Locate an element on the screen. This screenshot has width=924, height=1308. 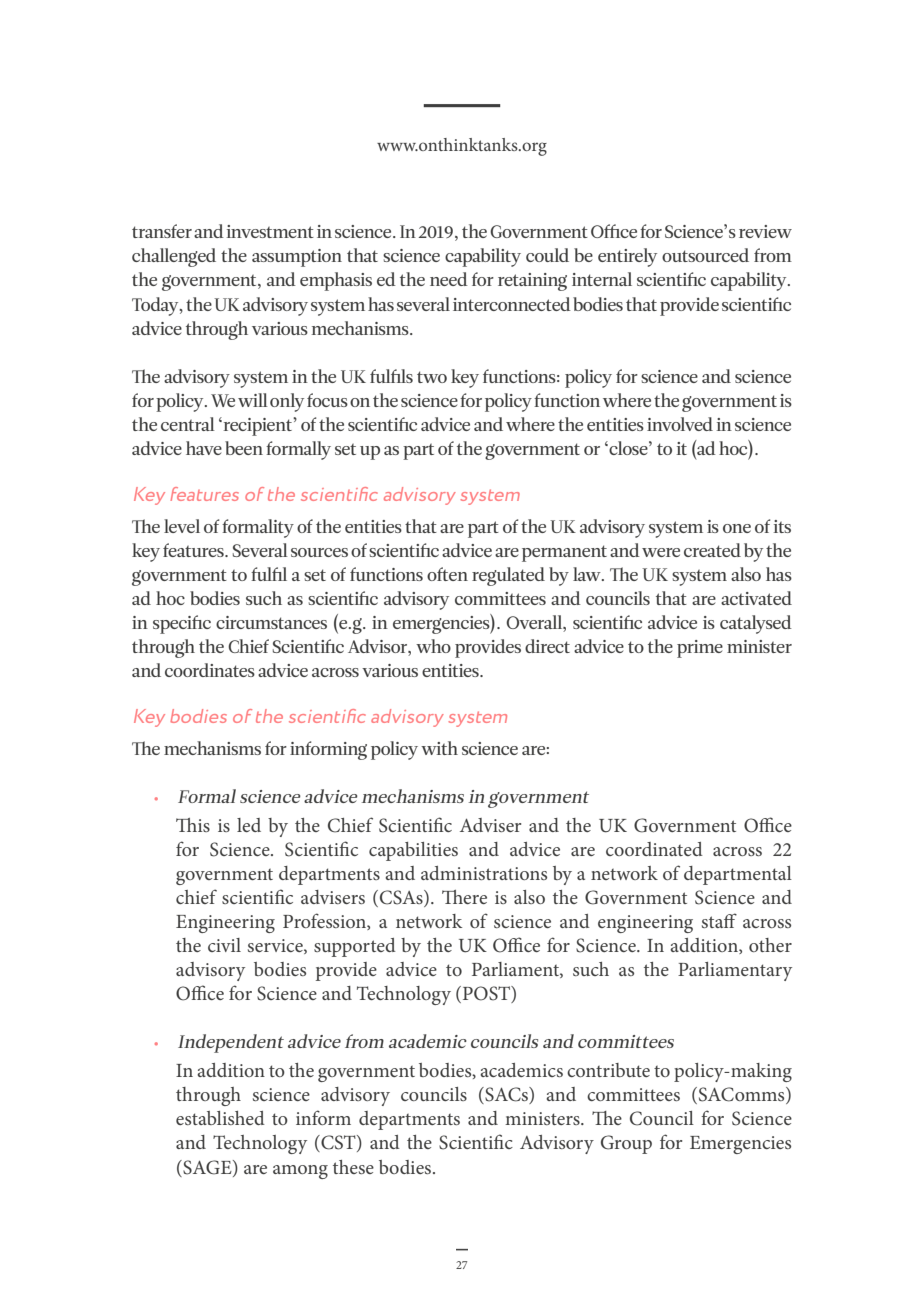
with is located at coordinates (439, 748).
